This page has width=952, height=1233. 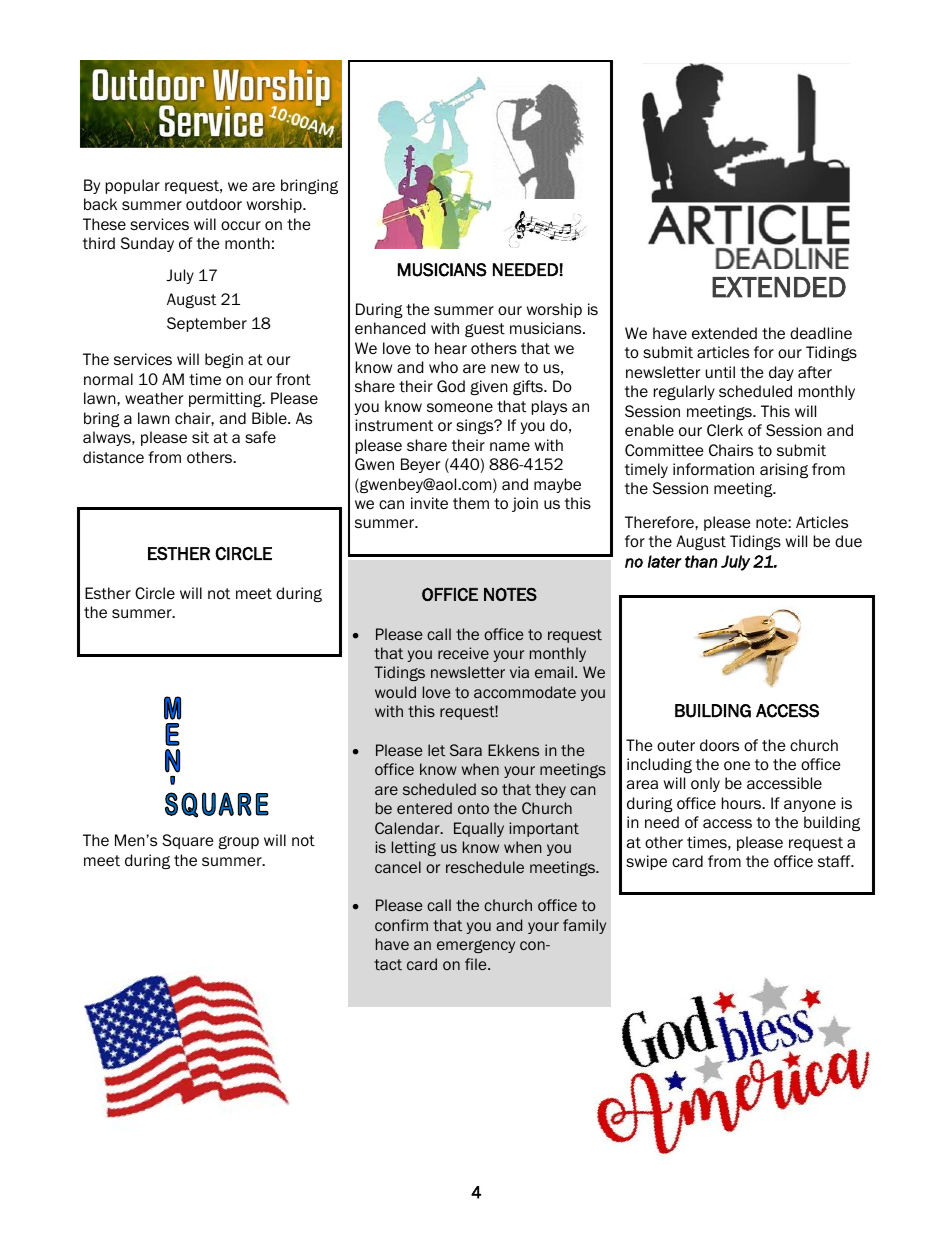 What do you see at coordinates (214, 204) in the page?
I see `outdoor` at bounding box center [214, 204].
